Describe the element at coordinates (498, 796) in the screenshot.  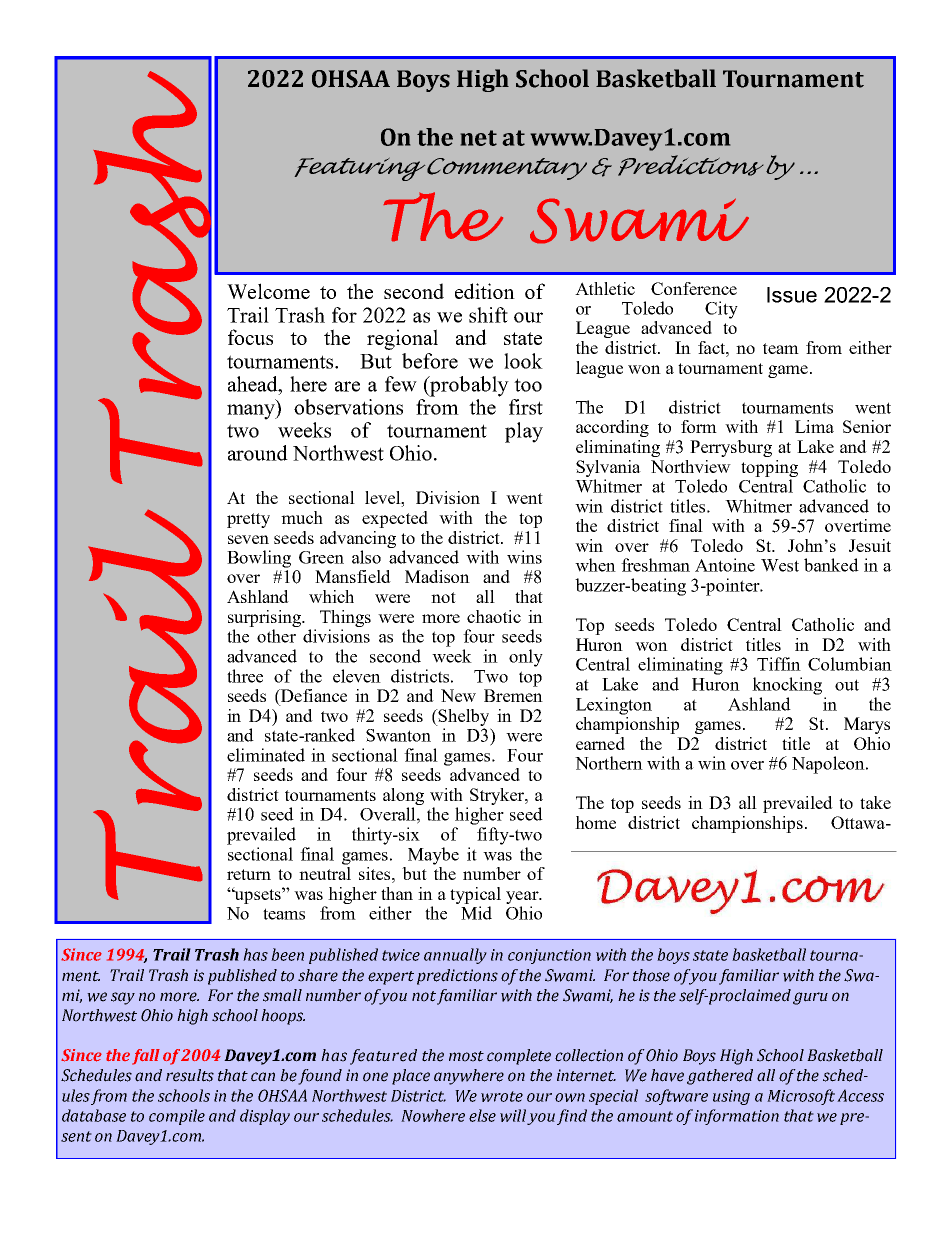
I see `Stryker` at that location.
